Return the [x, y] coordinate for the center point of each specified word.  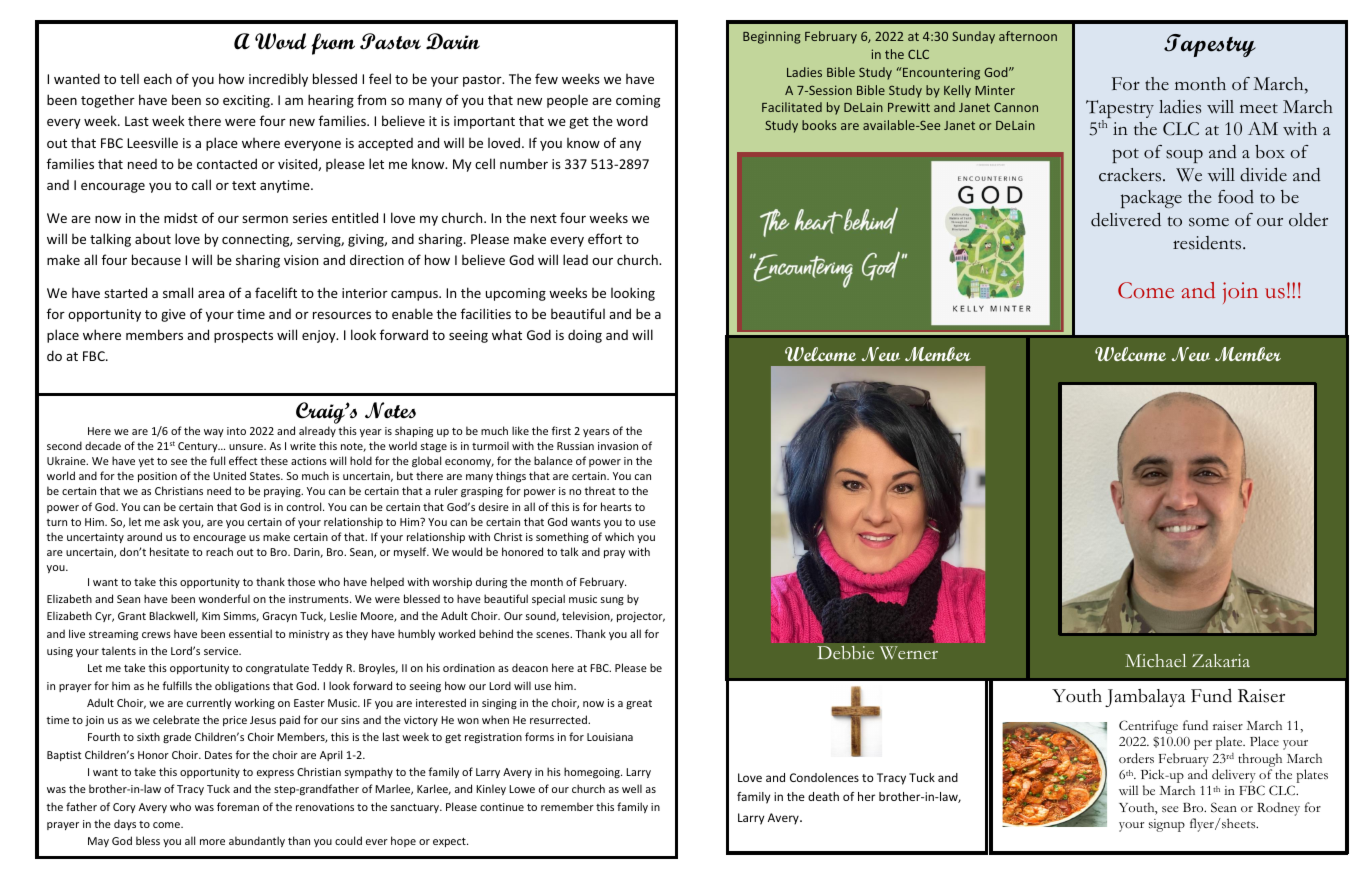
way [214, 433]
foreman [238, 806]
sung [612, 601]
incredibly [278, 80]
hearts [616, 506]
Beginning [772, 37]
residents [1208, 243]
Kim [211, 616]
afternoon [1028, 36]
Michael [1155, 660]
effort [605, 238]
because [156, 259]
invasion [618, 446]
